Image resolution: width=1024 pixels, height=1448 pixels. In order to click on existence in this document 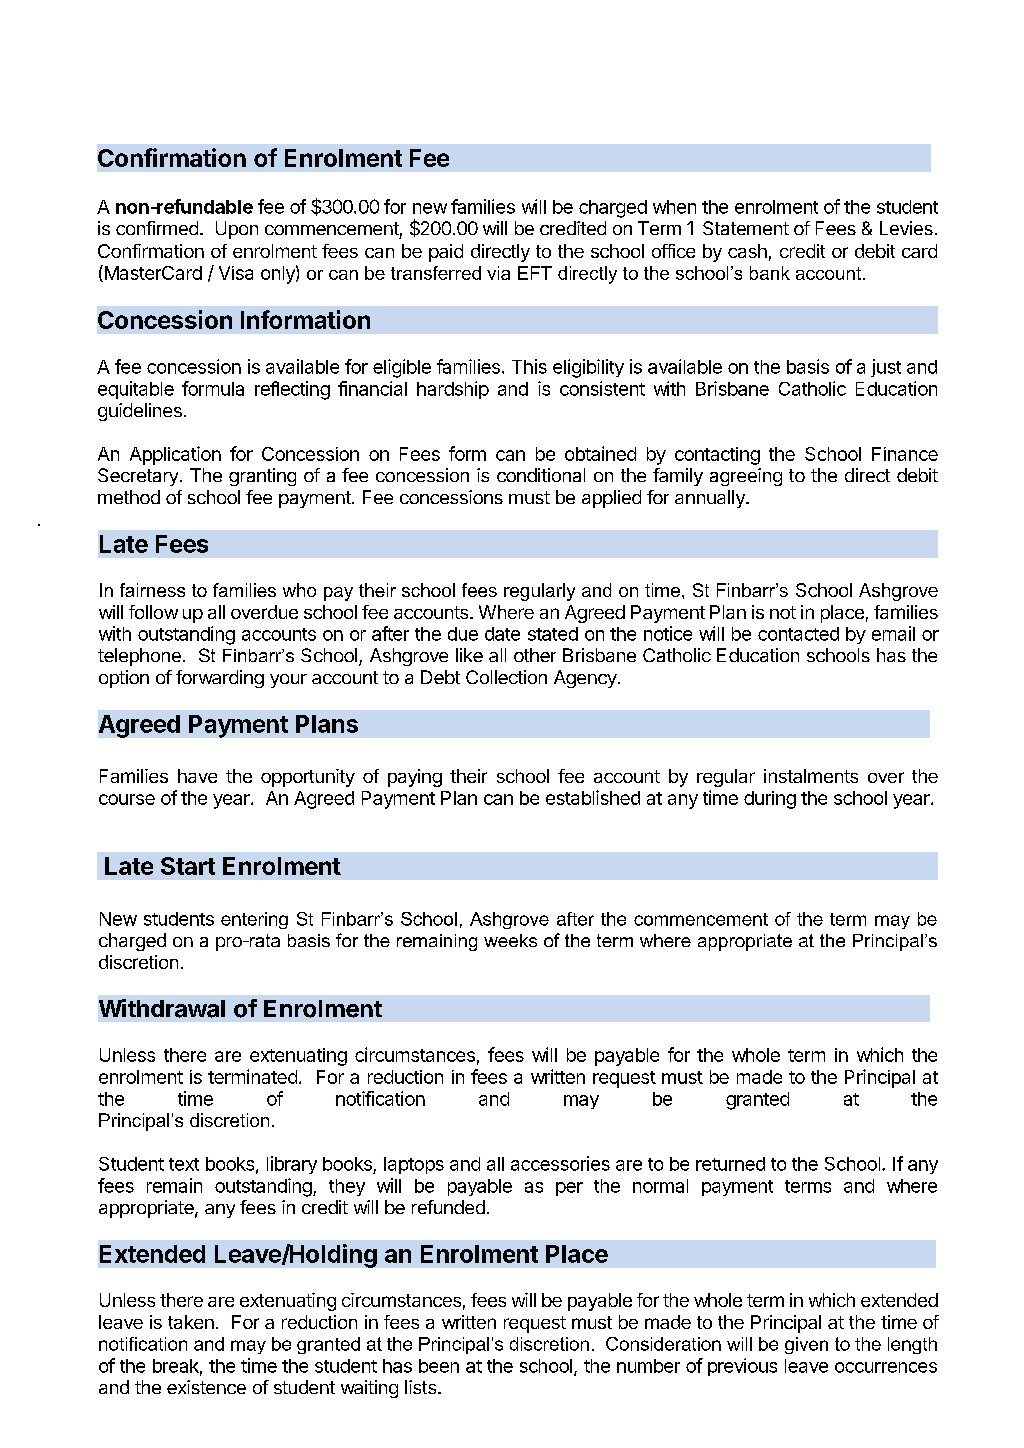, I will do `click(206, 1387)`.
